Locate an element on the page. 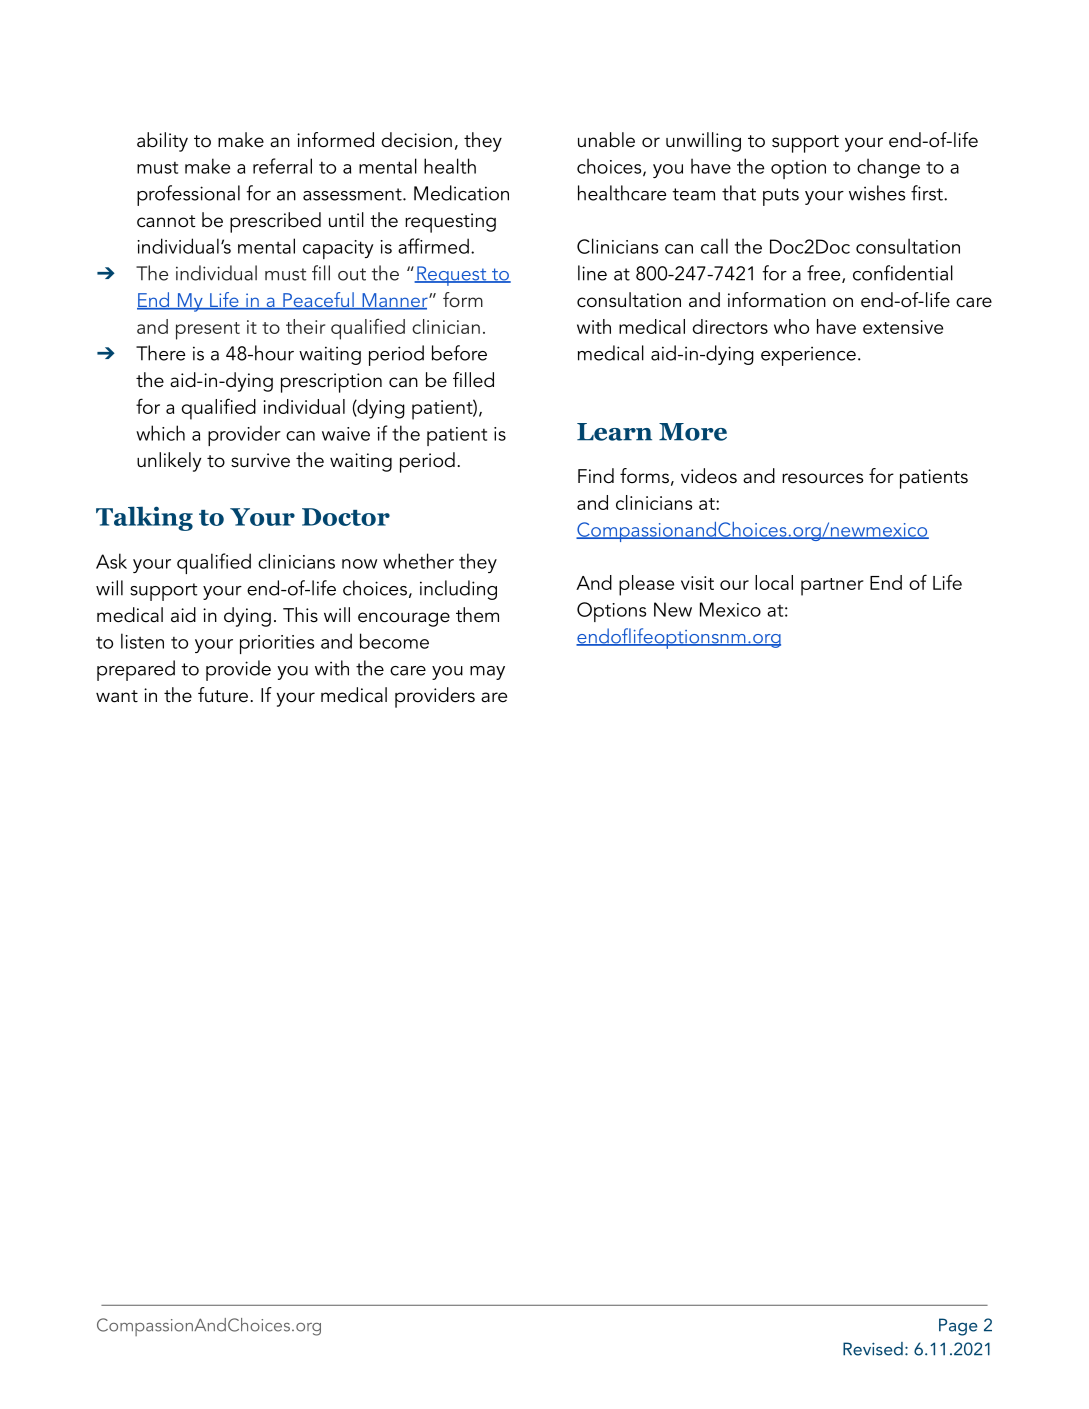 This document has width=1089, height=1409. Page is located at coordinates (958, 1327).
